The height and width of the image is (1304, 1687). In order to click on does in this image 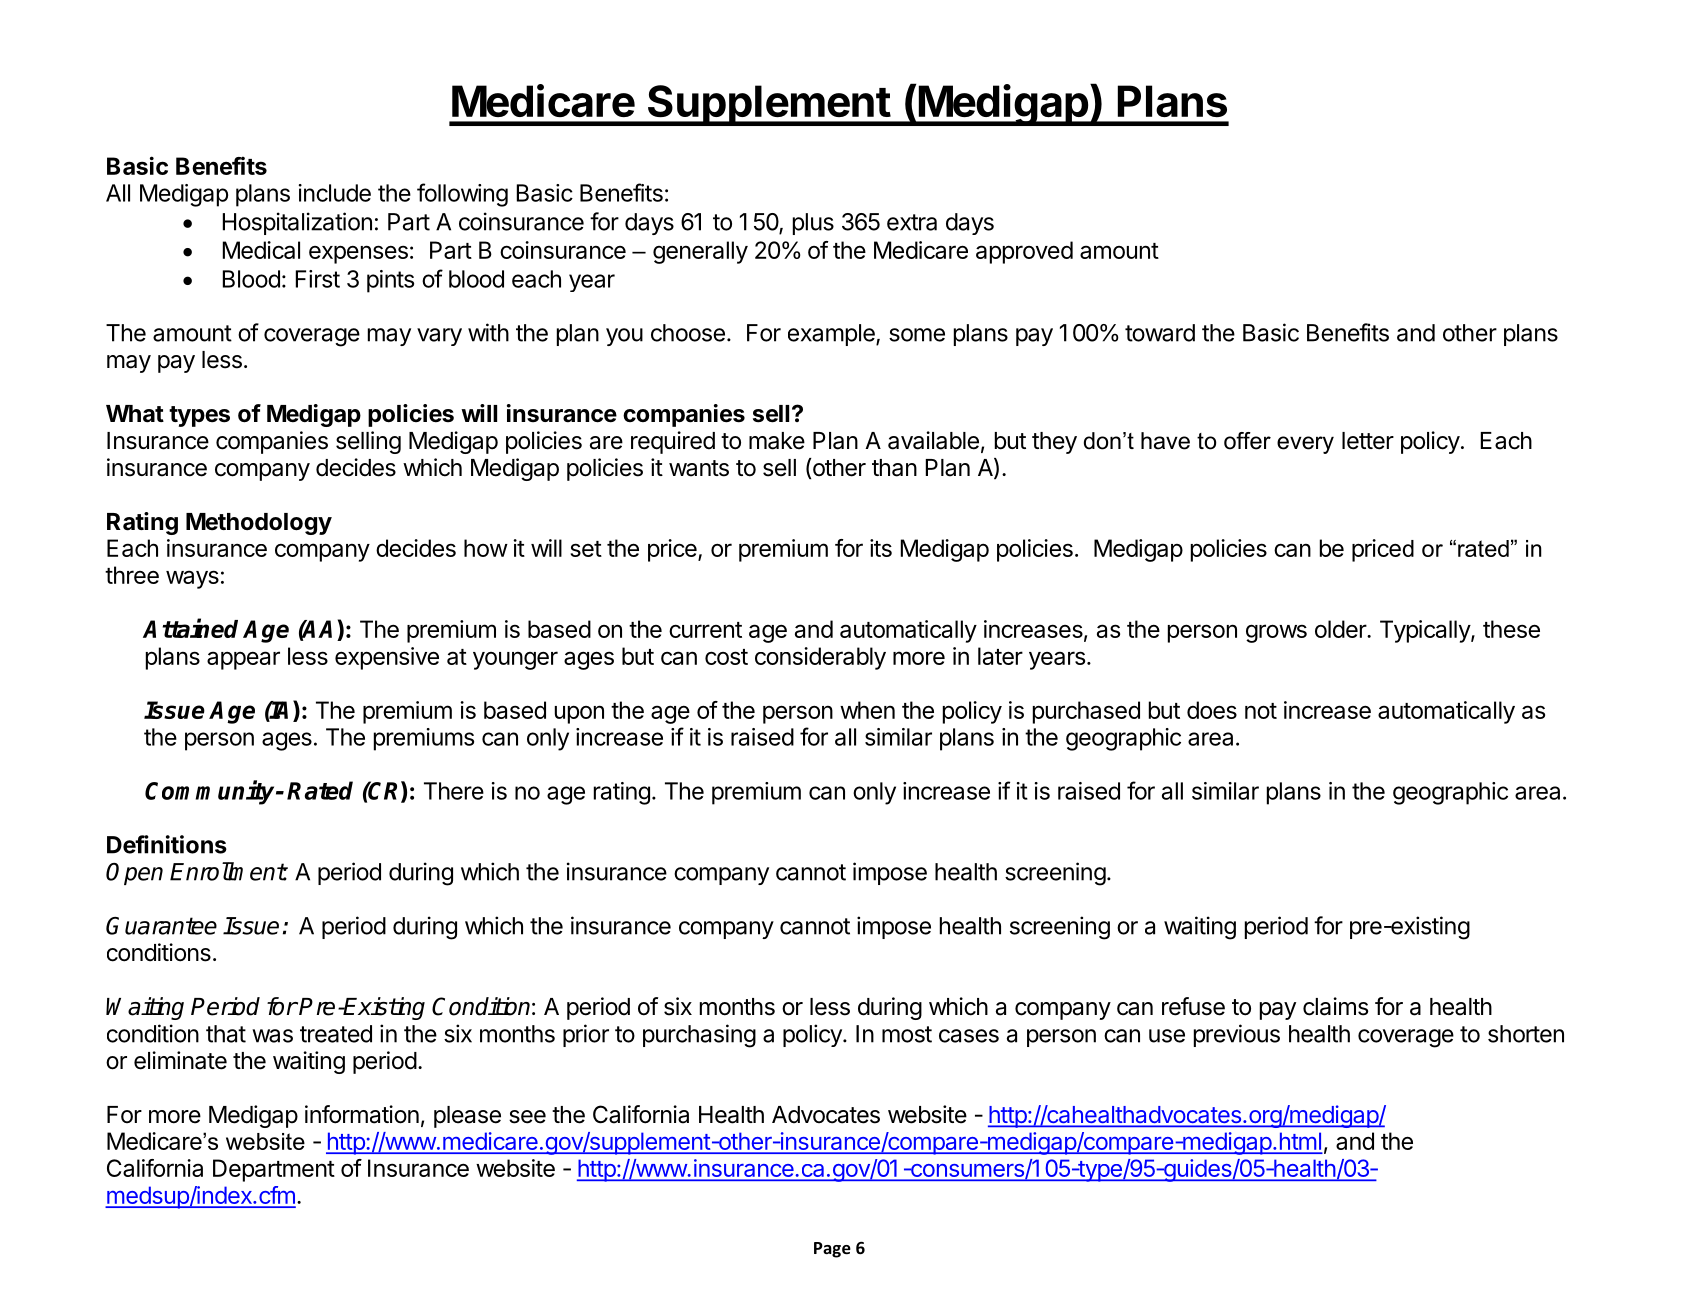, I will do `click(1212, 710)`.
